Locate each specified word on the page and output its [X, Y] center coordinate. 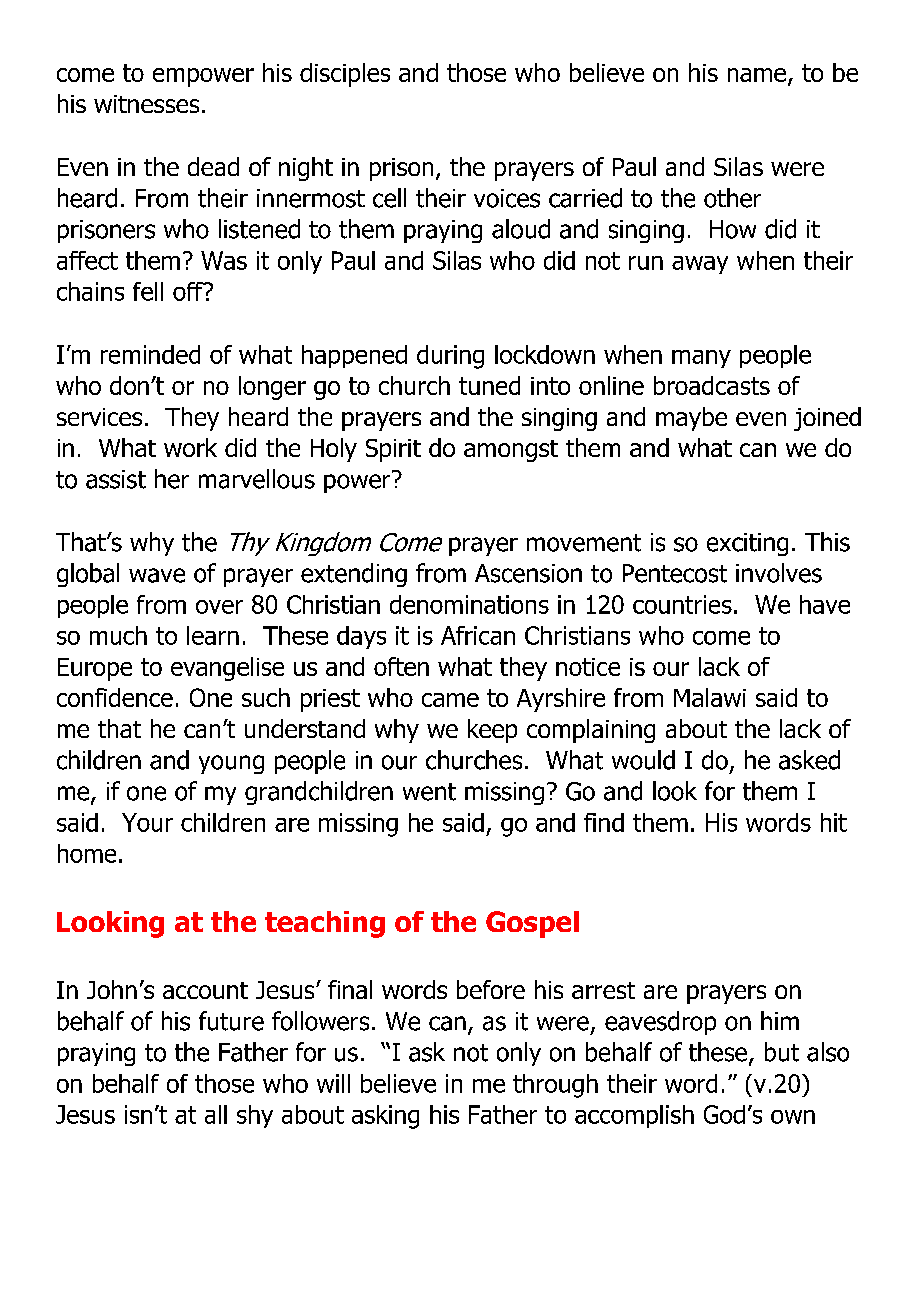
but [782, 1052]
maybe [691, 419]
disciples [345, 75]
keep [492, 731]
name [757, 75]
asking [385, 1117]
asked [809, 760]
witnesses [146, 104]
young [231, 764]
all [216, 1114]
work [190, 447]
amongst [511, 451]
